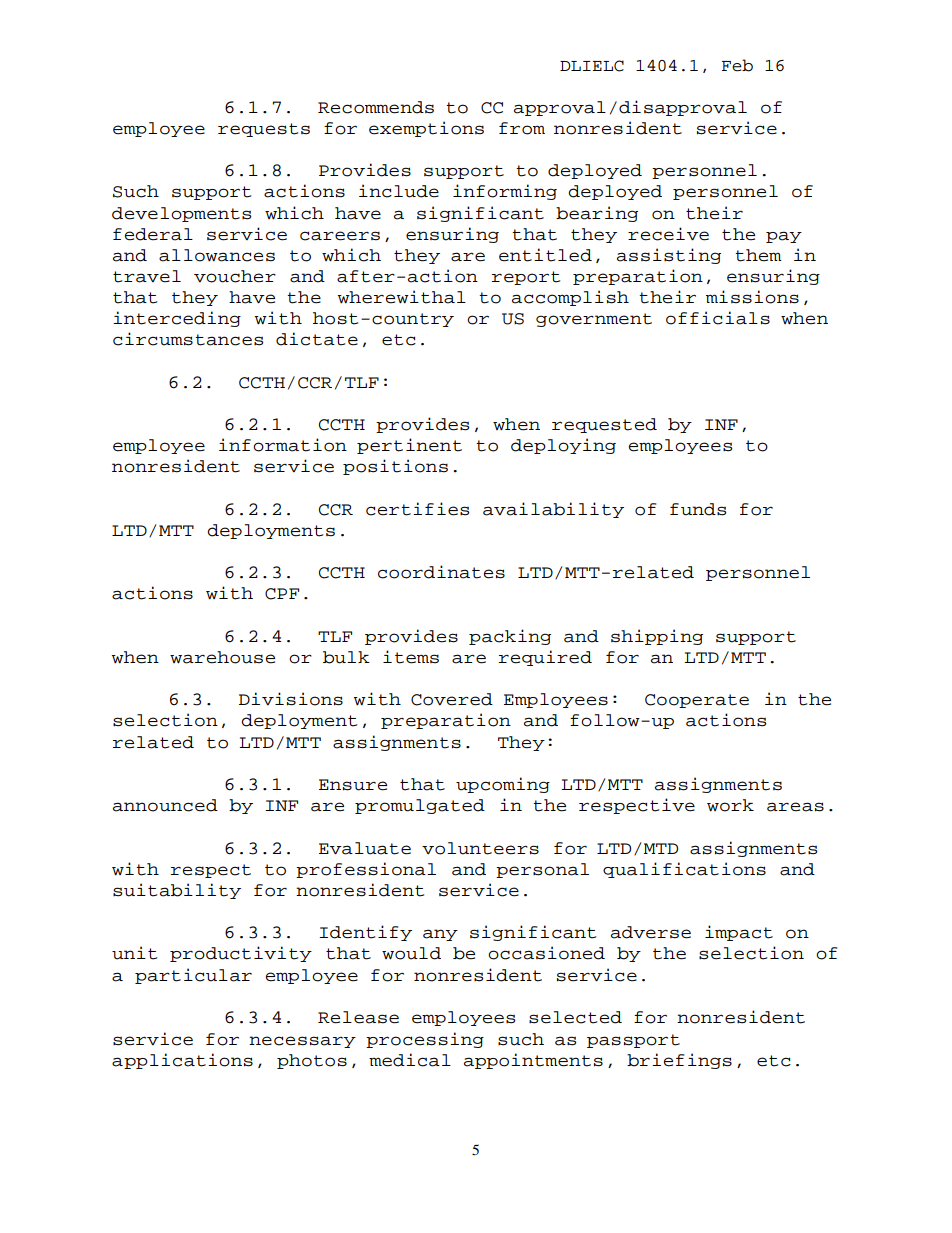 Image resolution: width=952 pixels, height=1233 pixels. Describe the element at coordinates (737, 65) in the screenshot. I see `Feb` at that location.
